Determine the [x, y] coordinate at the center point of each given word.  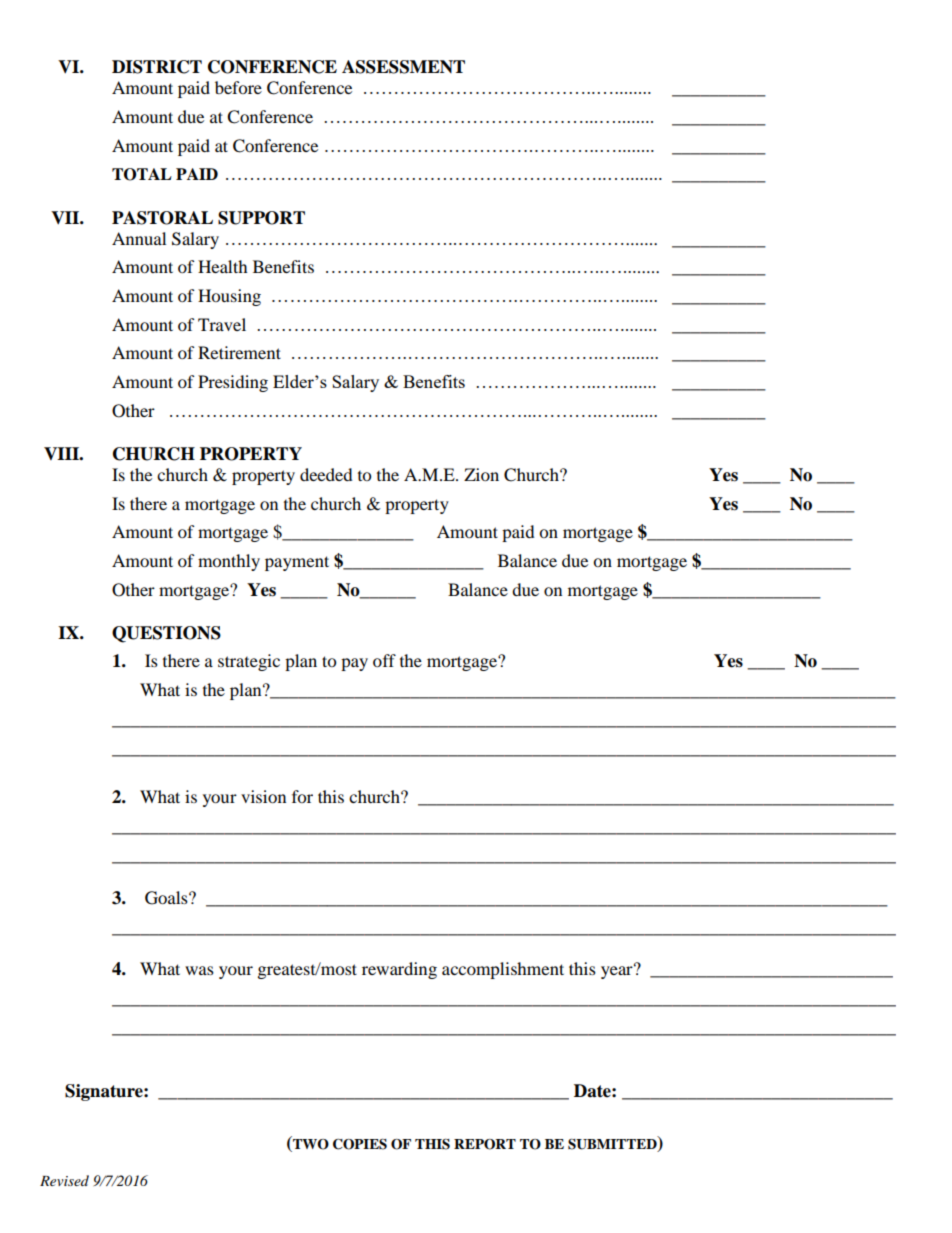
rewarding [399, 970]
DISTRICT [157, 67]
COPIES [360, 1144]
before [238, 87]
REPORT [485, 1144]
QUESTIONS [166, 634]
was [199, 970]
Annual [139, 238]
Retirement [239, 352]
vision [263, 796]
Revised [64, 1180]
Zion [481, 474]
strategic [249, 662]
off [384, 660]
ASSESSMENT [403, 67]
